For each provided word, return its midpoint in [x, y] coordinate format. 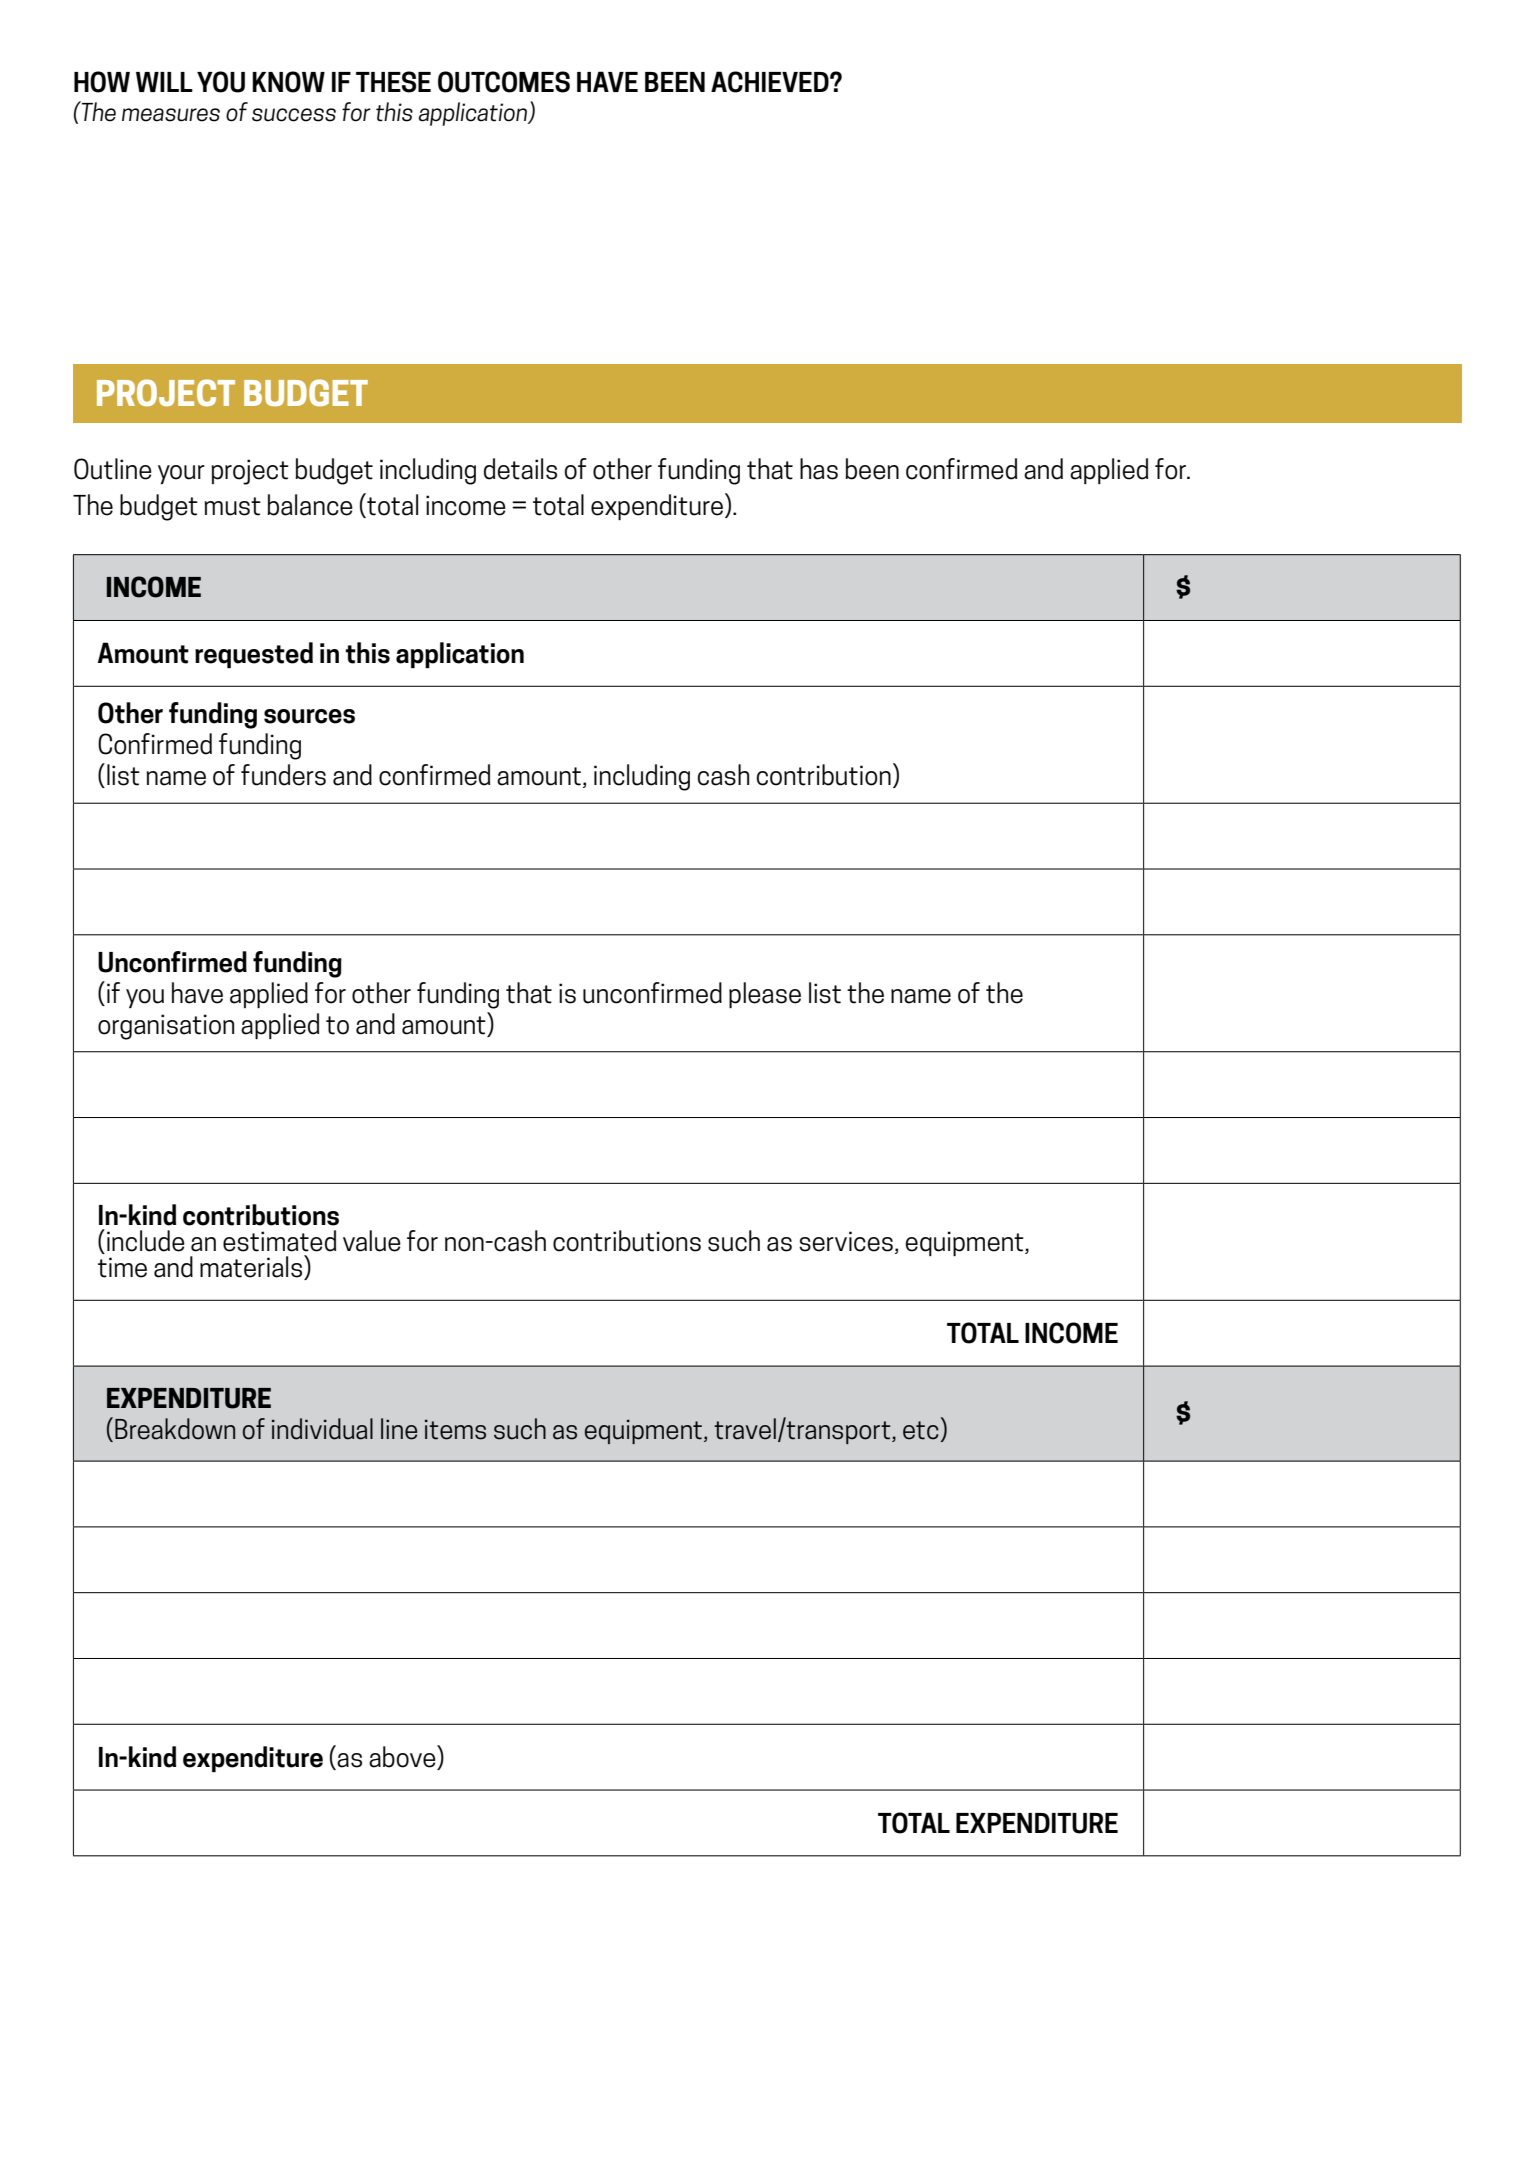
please [765, 995]
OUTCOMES [504, 82]
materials [252, 1267]
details [520, 469]
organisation [166, 1027]
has [819, 469]
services [846, 1241]
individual [322, 1429]
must [232, 506]
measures [171, 115]
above [403, 1757]
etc [921, 1430]
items [455, 1429]
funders [283, 775]
